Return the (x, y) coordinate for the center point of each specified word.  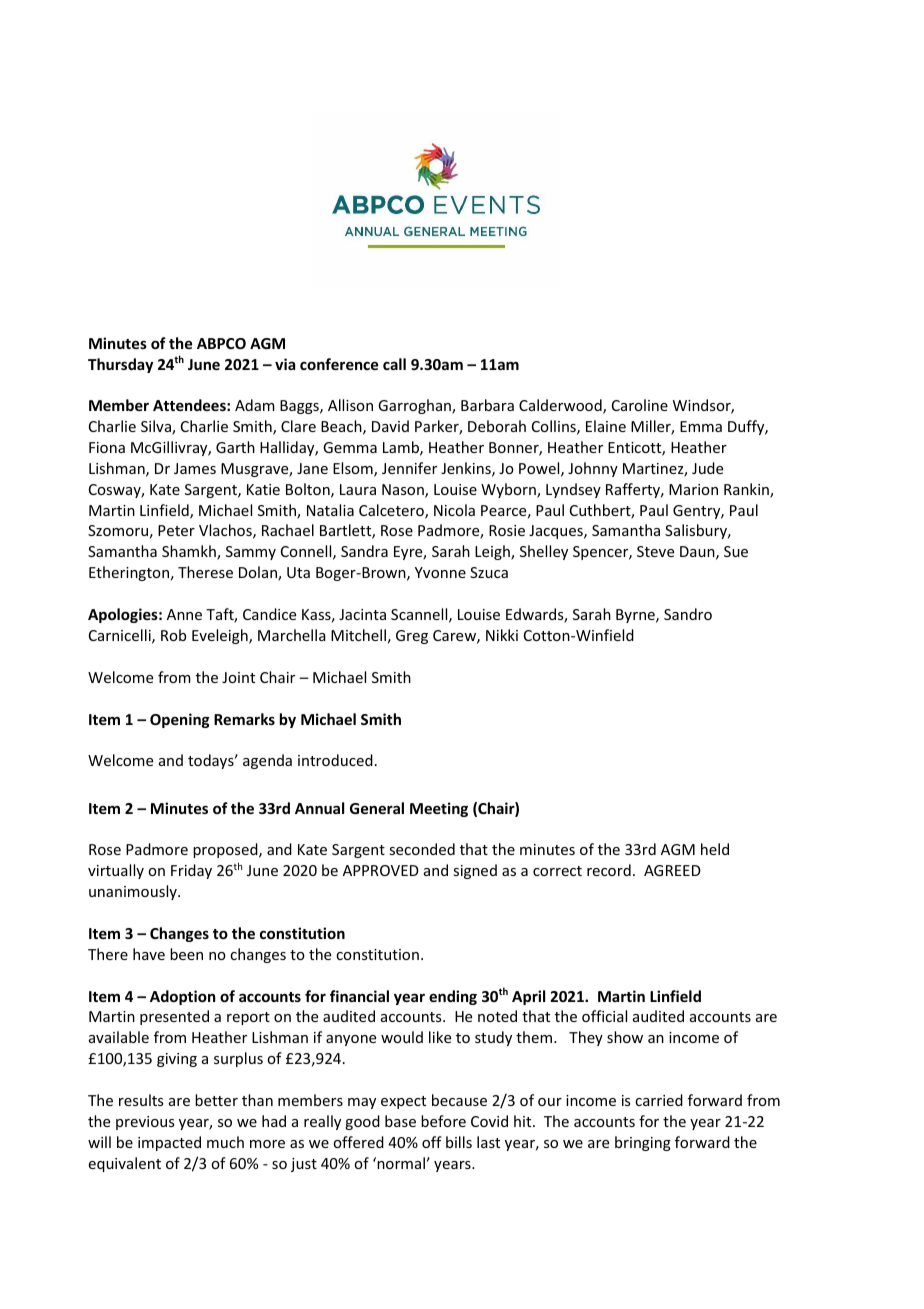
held (715, 849)
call (394, 364)
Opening (180, 720)
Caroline (640, 405)
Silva (157, 427)
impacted (169, 1143)
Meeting (439, 809)
